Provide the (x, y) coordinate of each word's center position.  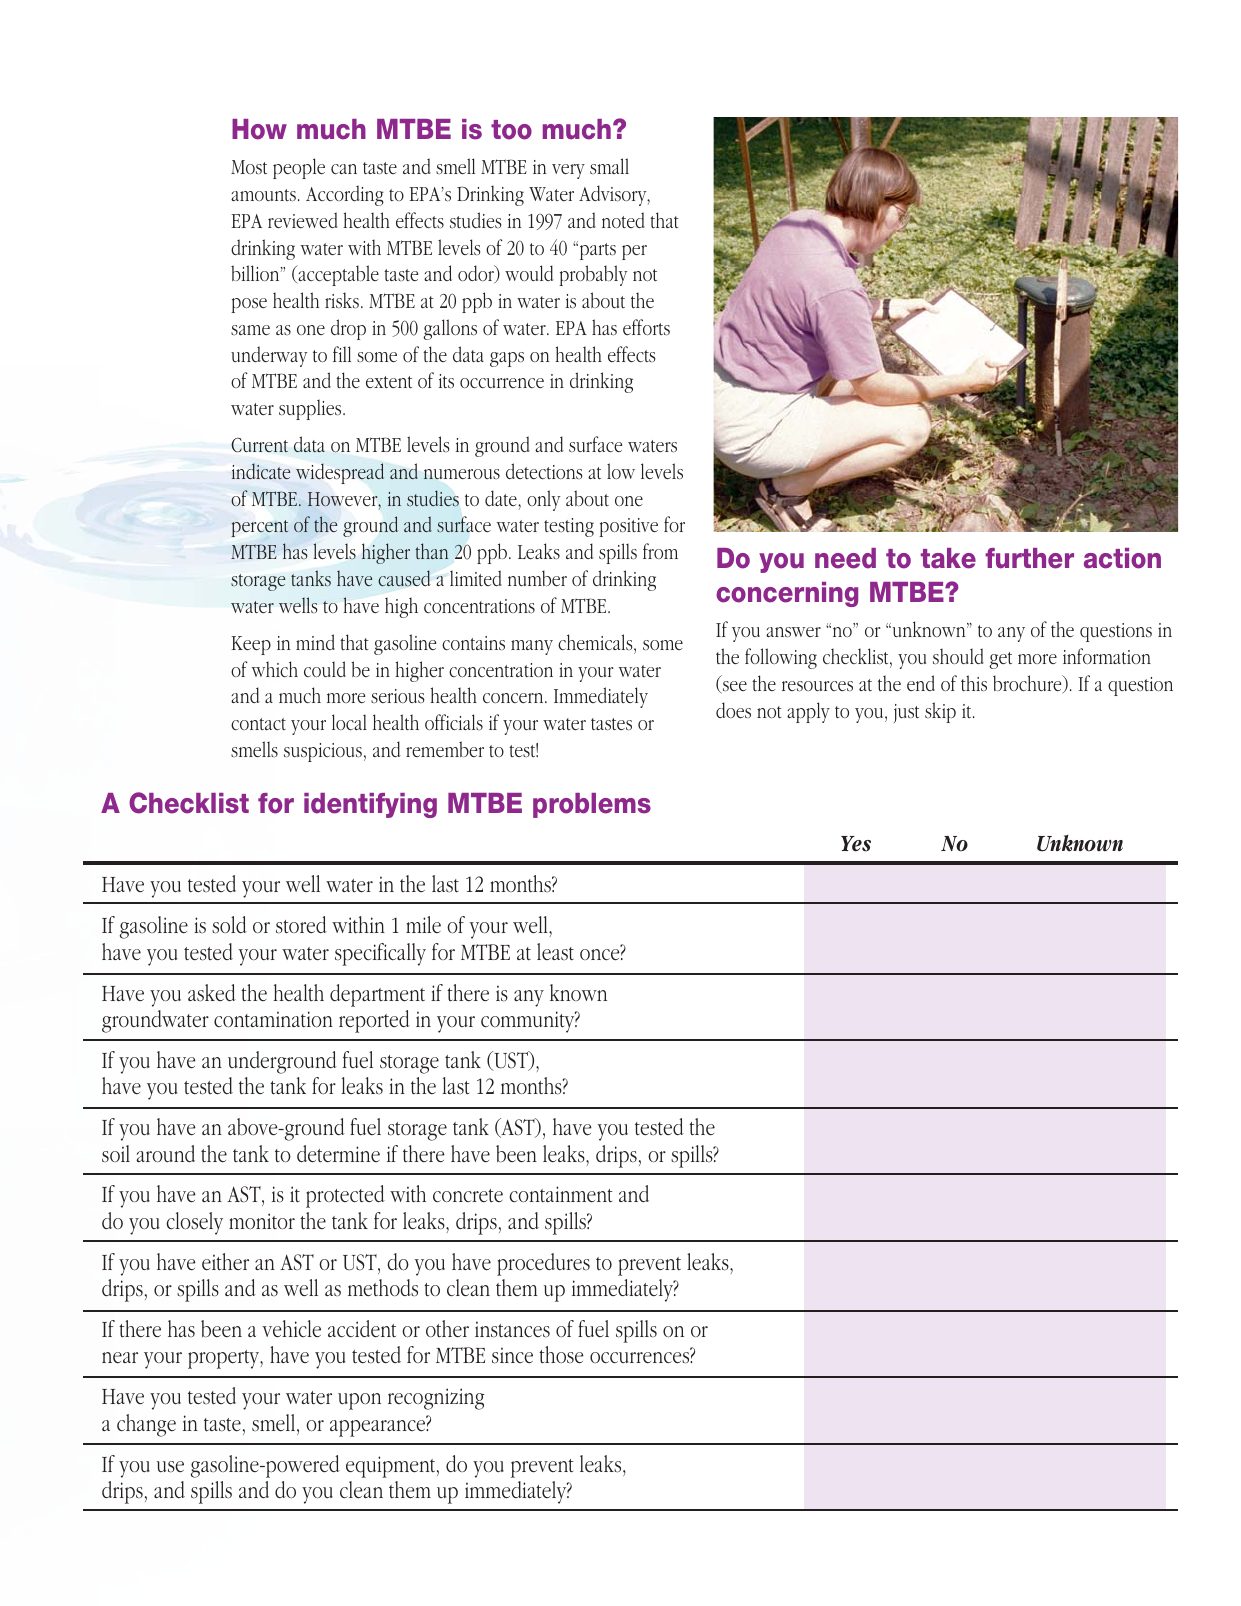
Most (249, 167)
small (609, 166)
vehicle (291, 1329)
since (512, 1355)
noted (623, 220)
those (561, 1355)
